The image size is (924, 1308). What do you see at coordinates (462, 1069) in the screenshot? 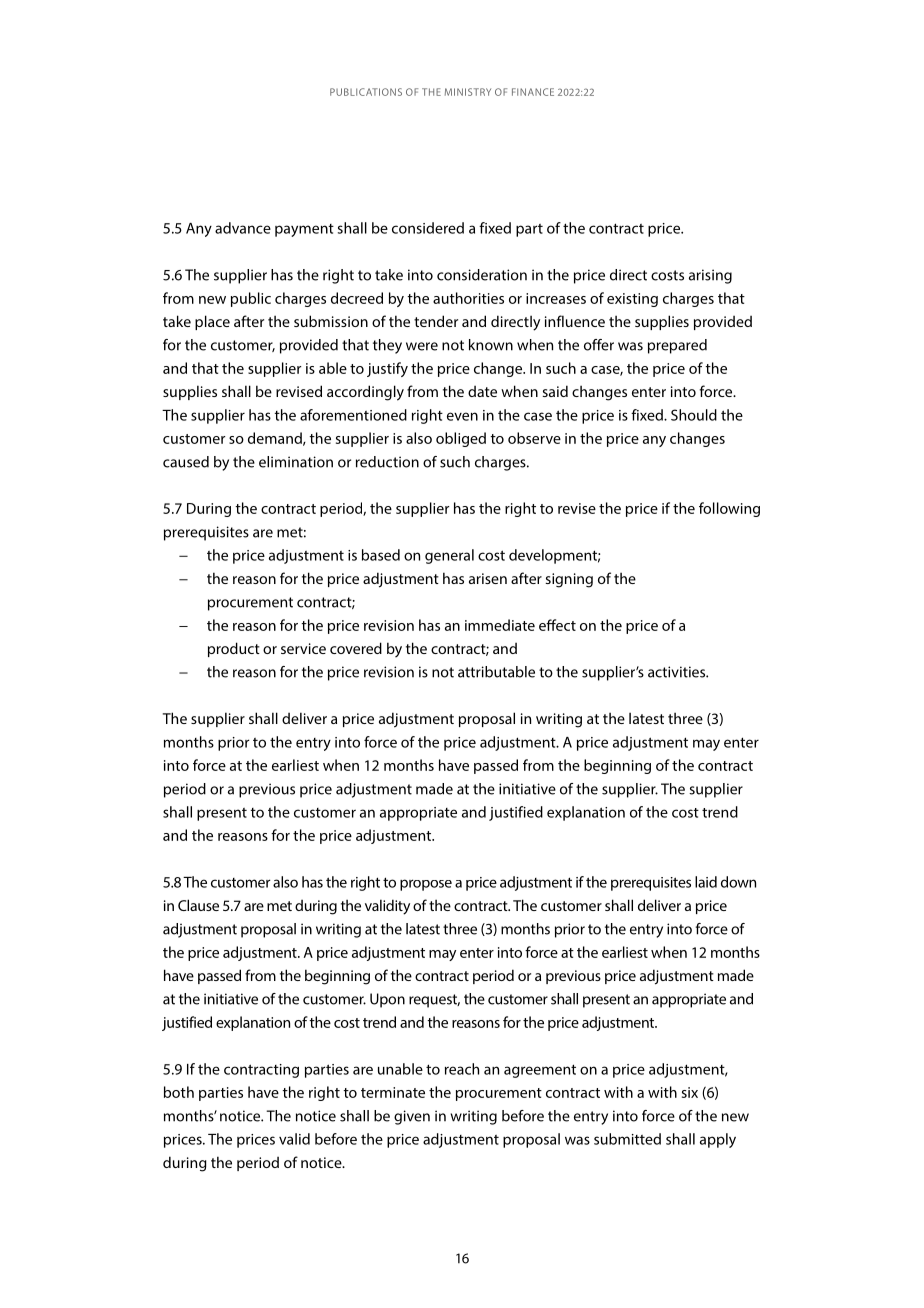
I see `reach` at bounding box center [462, 1069].
